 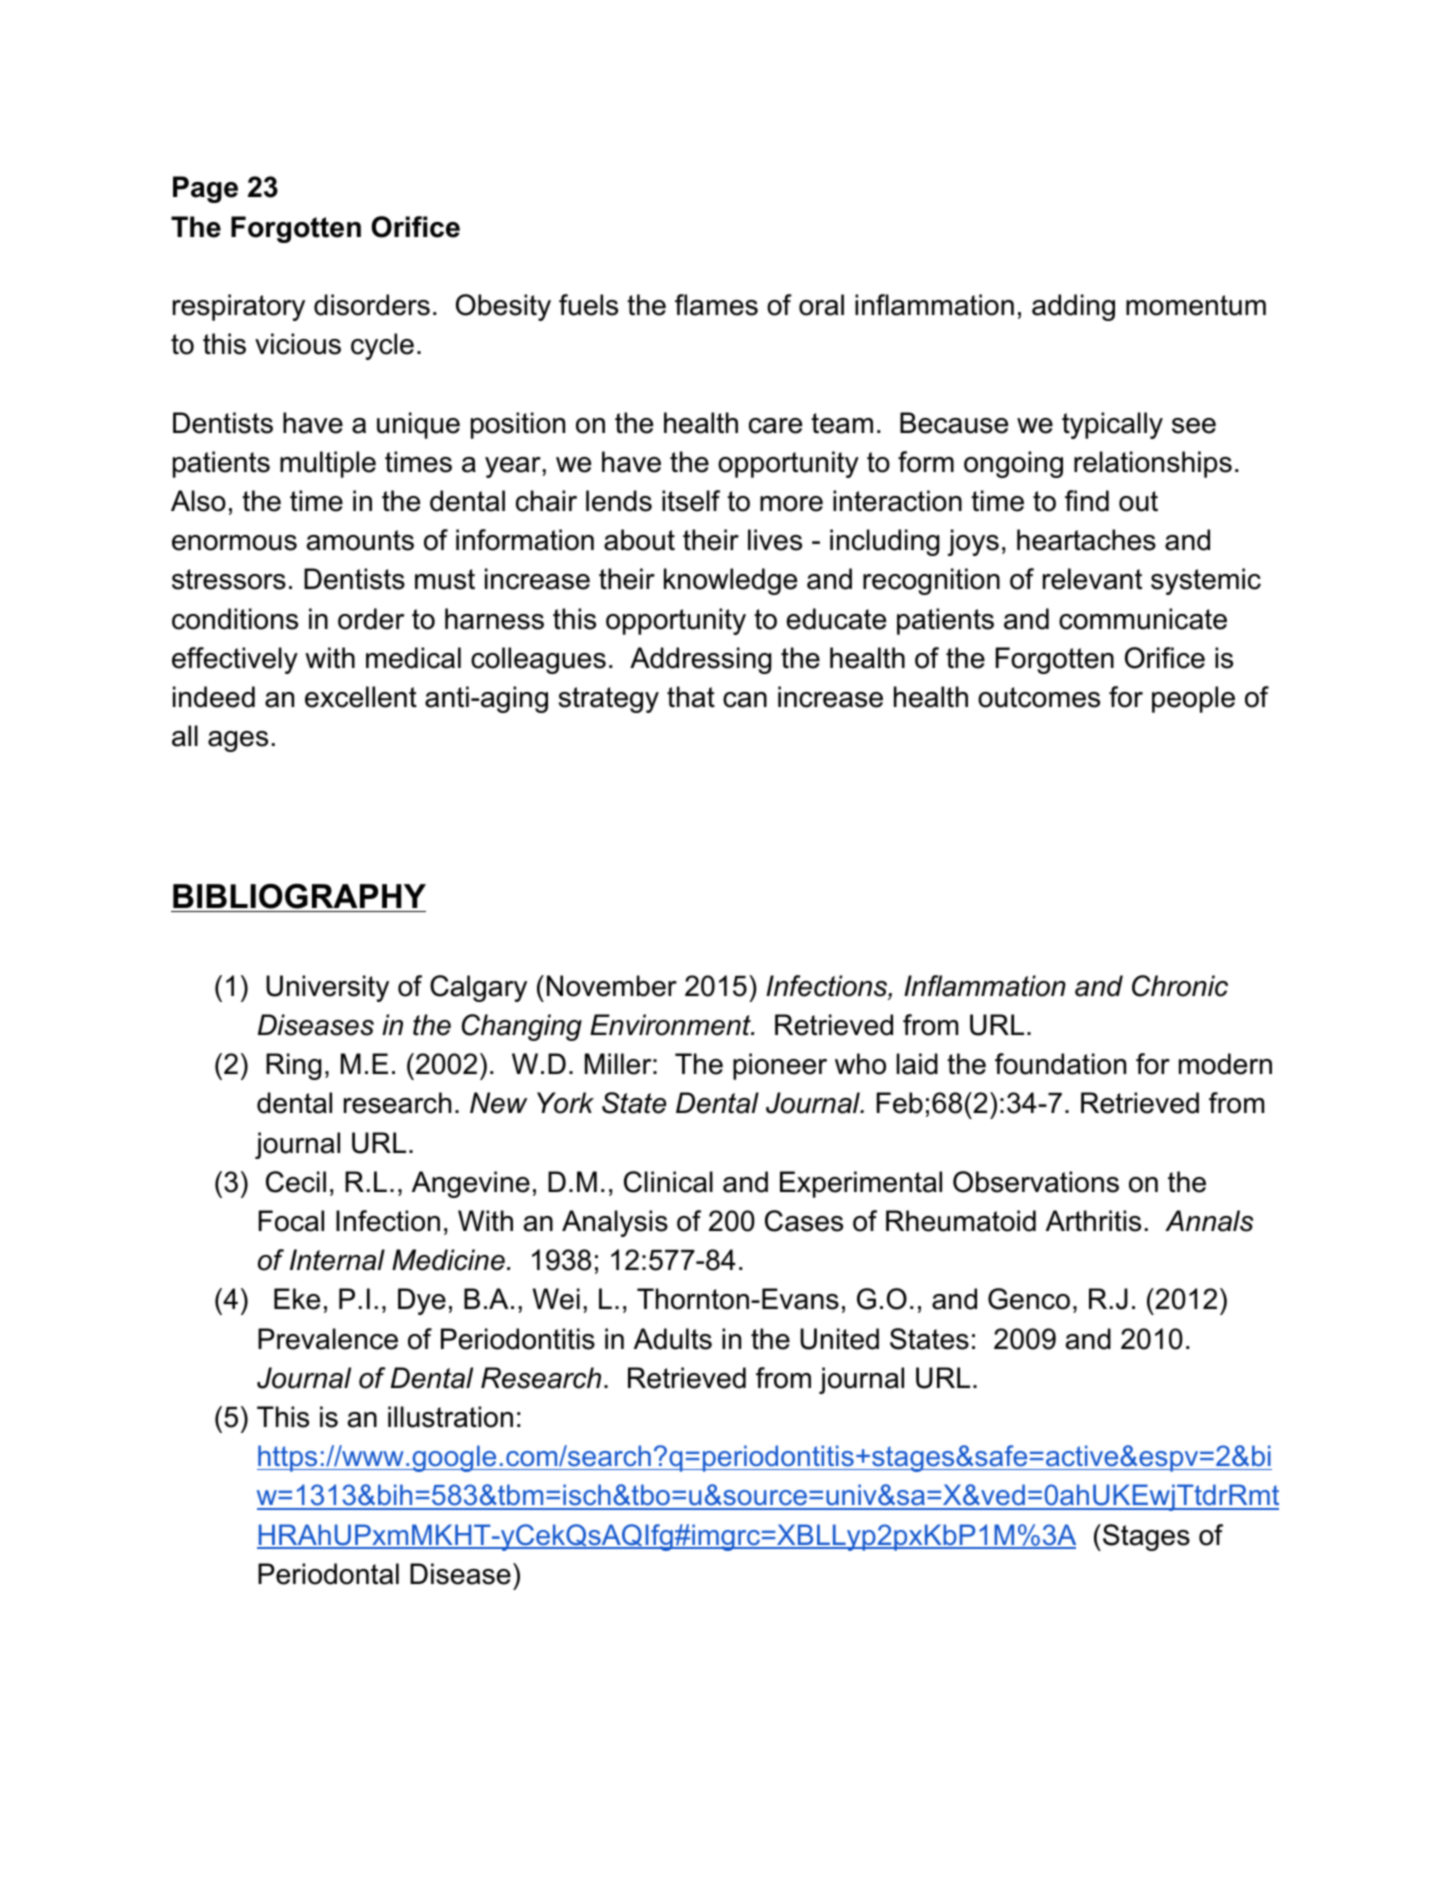 I want to click on Periodontal, so click(x=328, y=1574).
